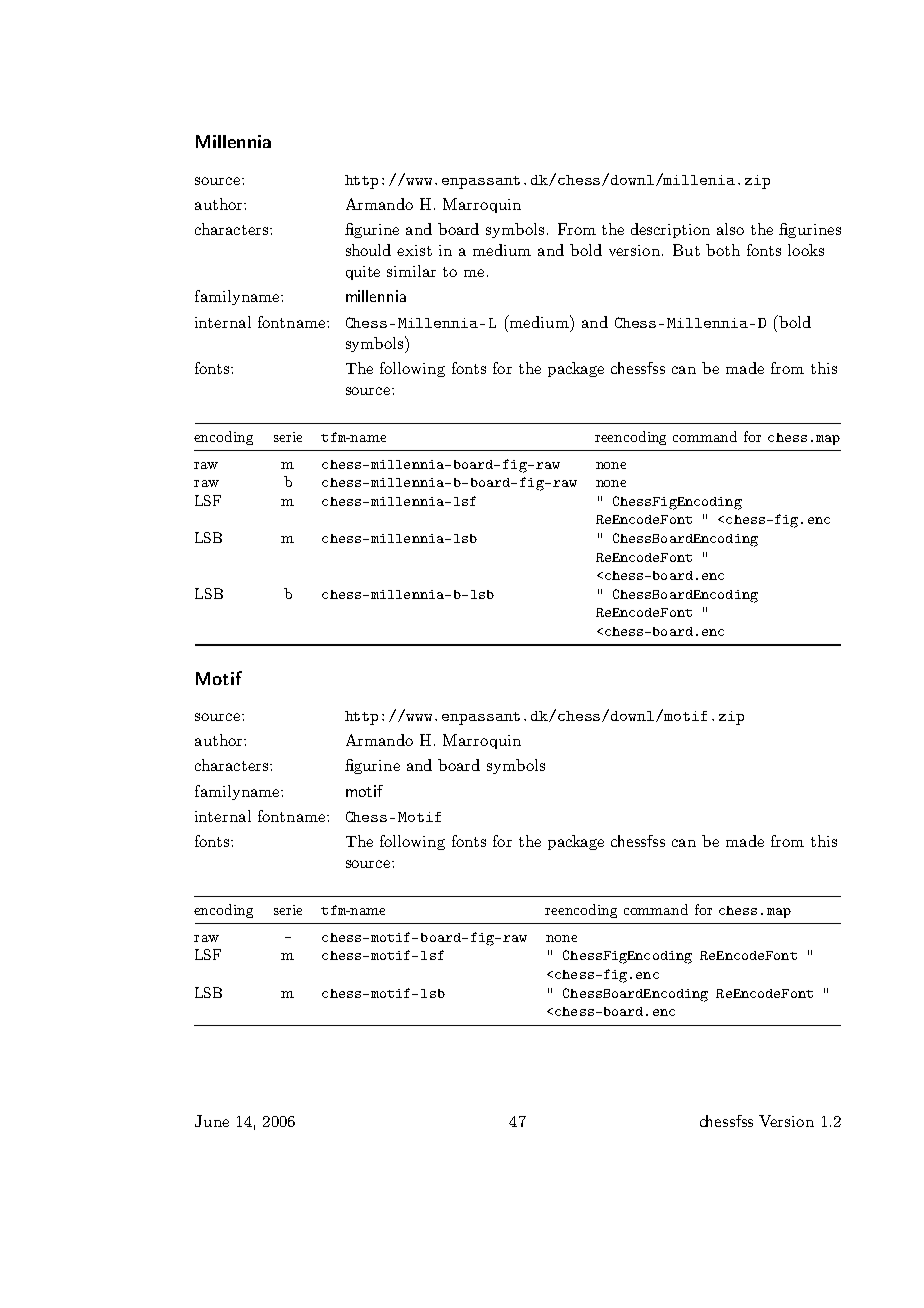 The width and height of the document is (924, 1308). I want to click on should, so click(368, 250).
